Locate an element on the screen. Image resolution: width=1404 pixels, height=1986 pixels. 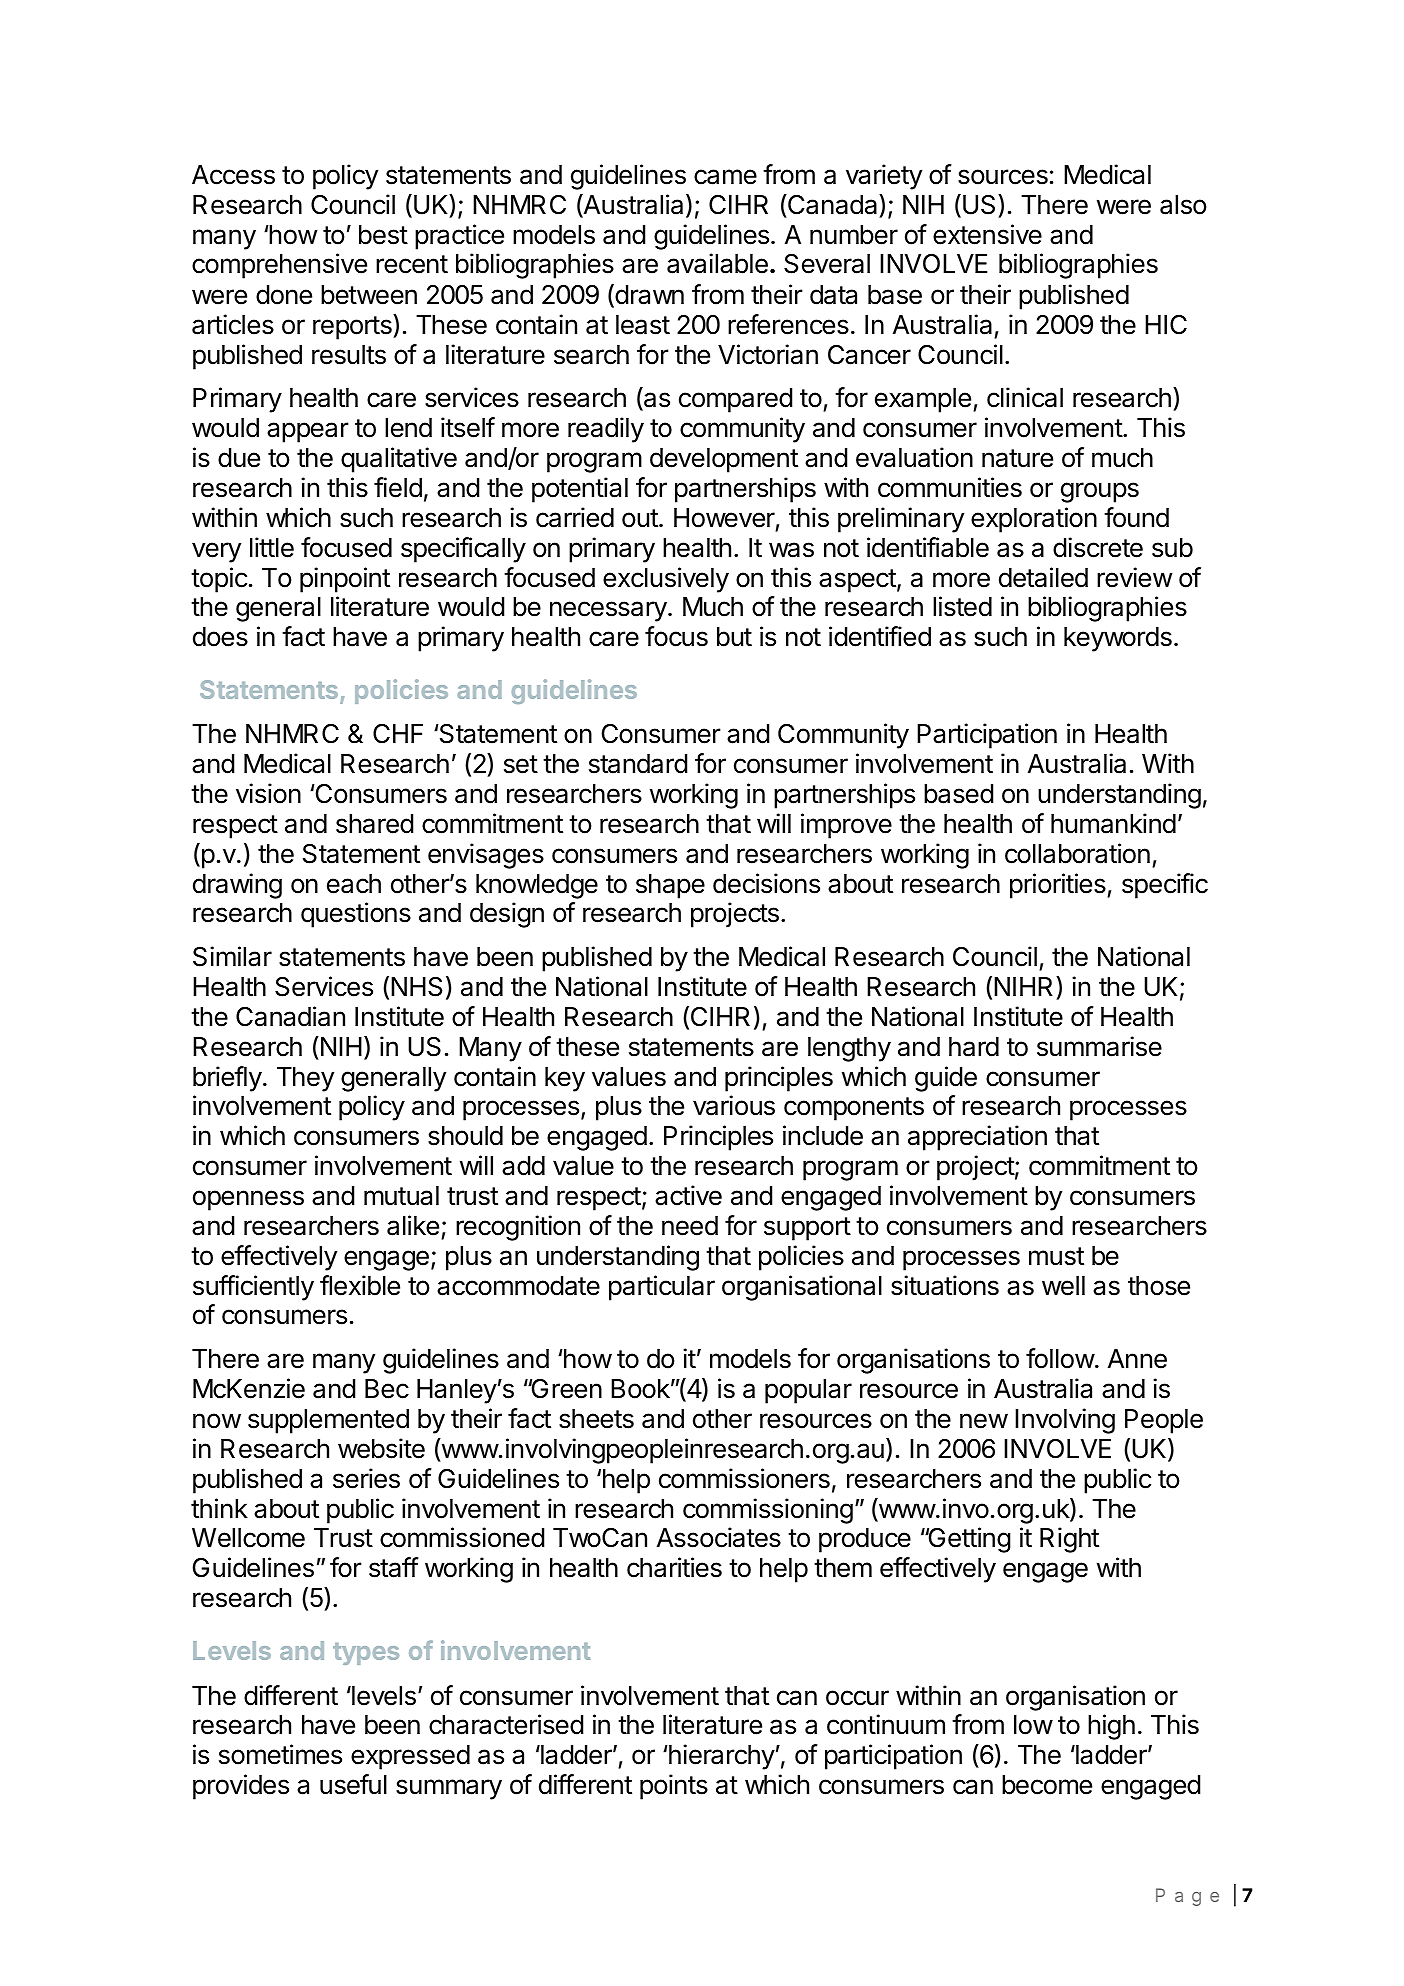
high is located at coordinates (1111, 1727).
